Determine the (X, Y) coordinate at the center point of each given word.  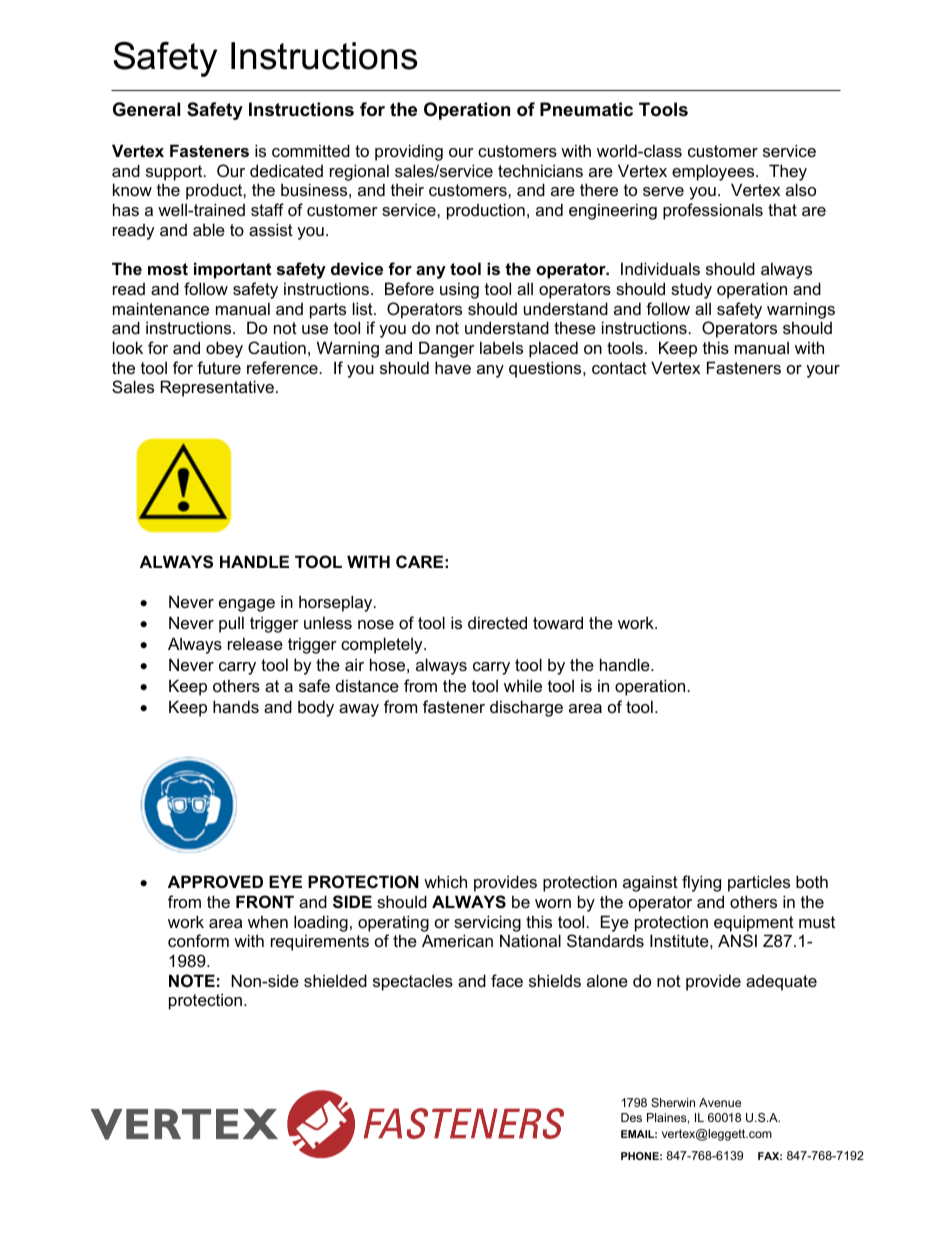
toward (558, 622)
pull (231, 624)
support (175, 173)
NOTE (192, 980)
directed (497, 622)
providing (409, 152)
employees (714, 172)
